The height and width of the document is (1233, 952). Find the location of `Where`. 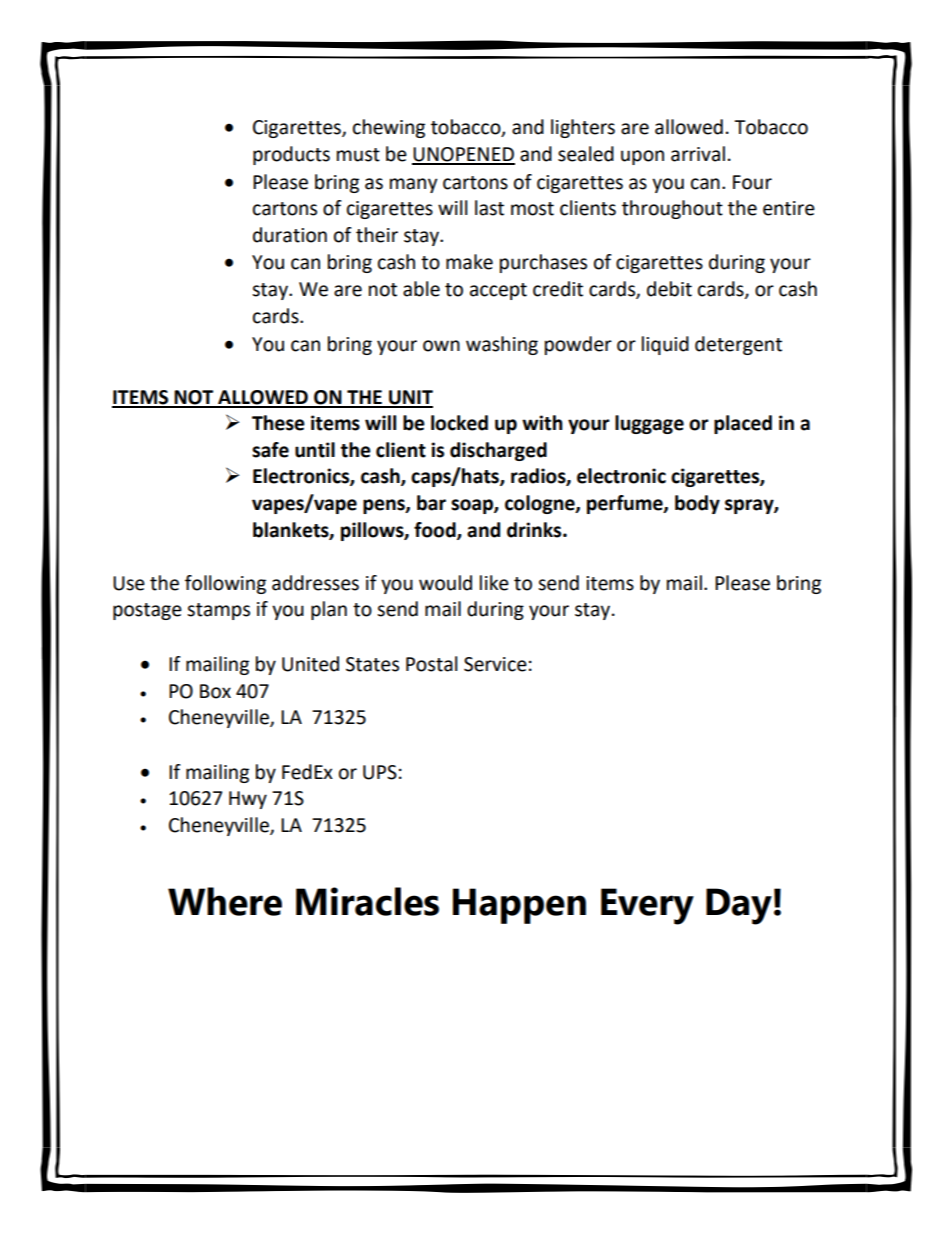

Where is located at coordinates (225, 901).
